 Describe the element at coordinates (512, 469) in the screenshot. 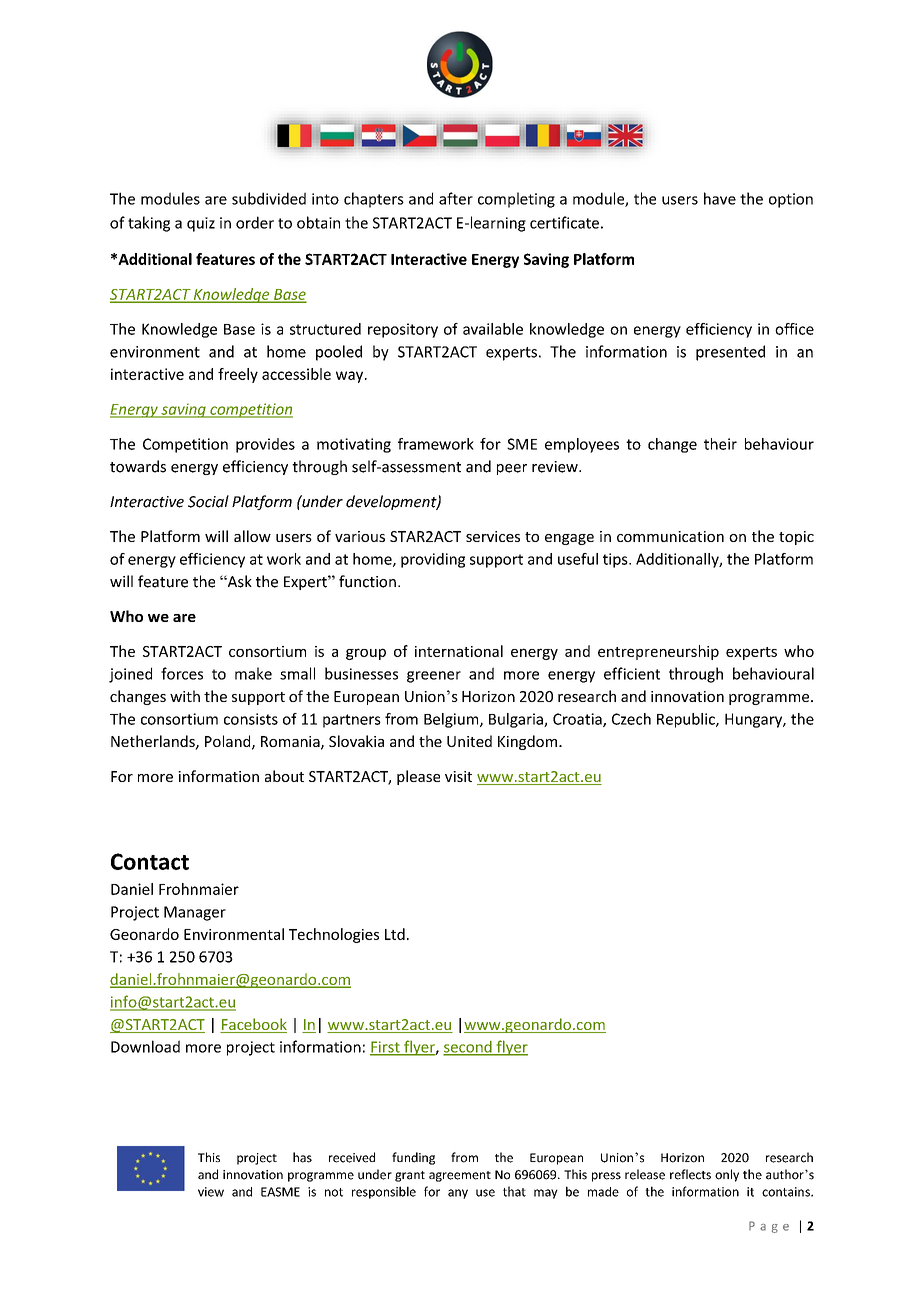

I see `peer` at that location.
